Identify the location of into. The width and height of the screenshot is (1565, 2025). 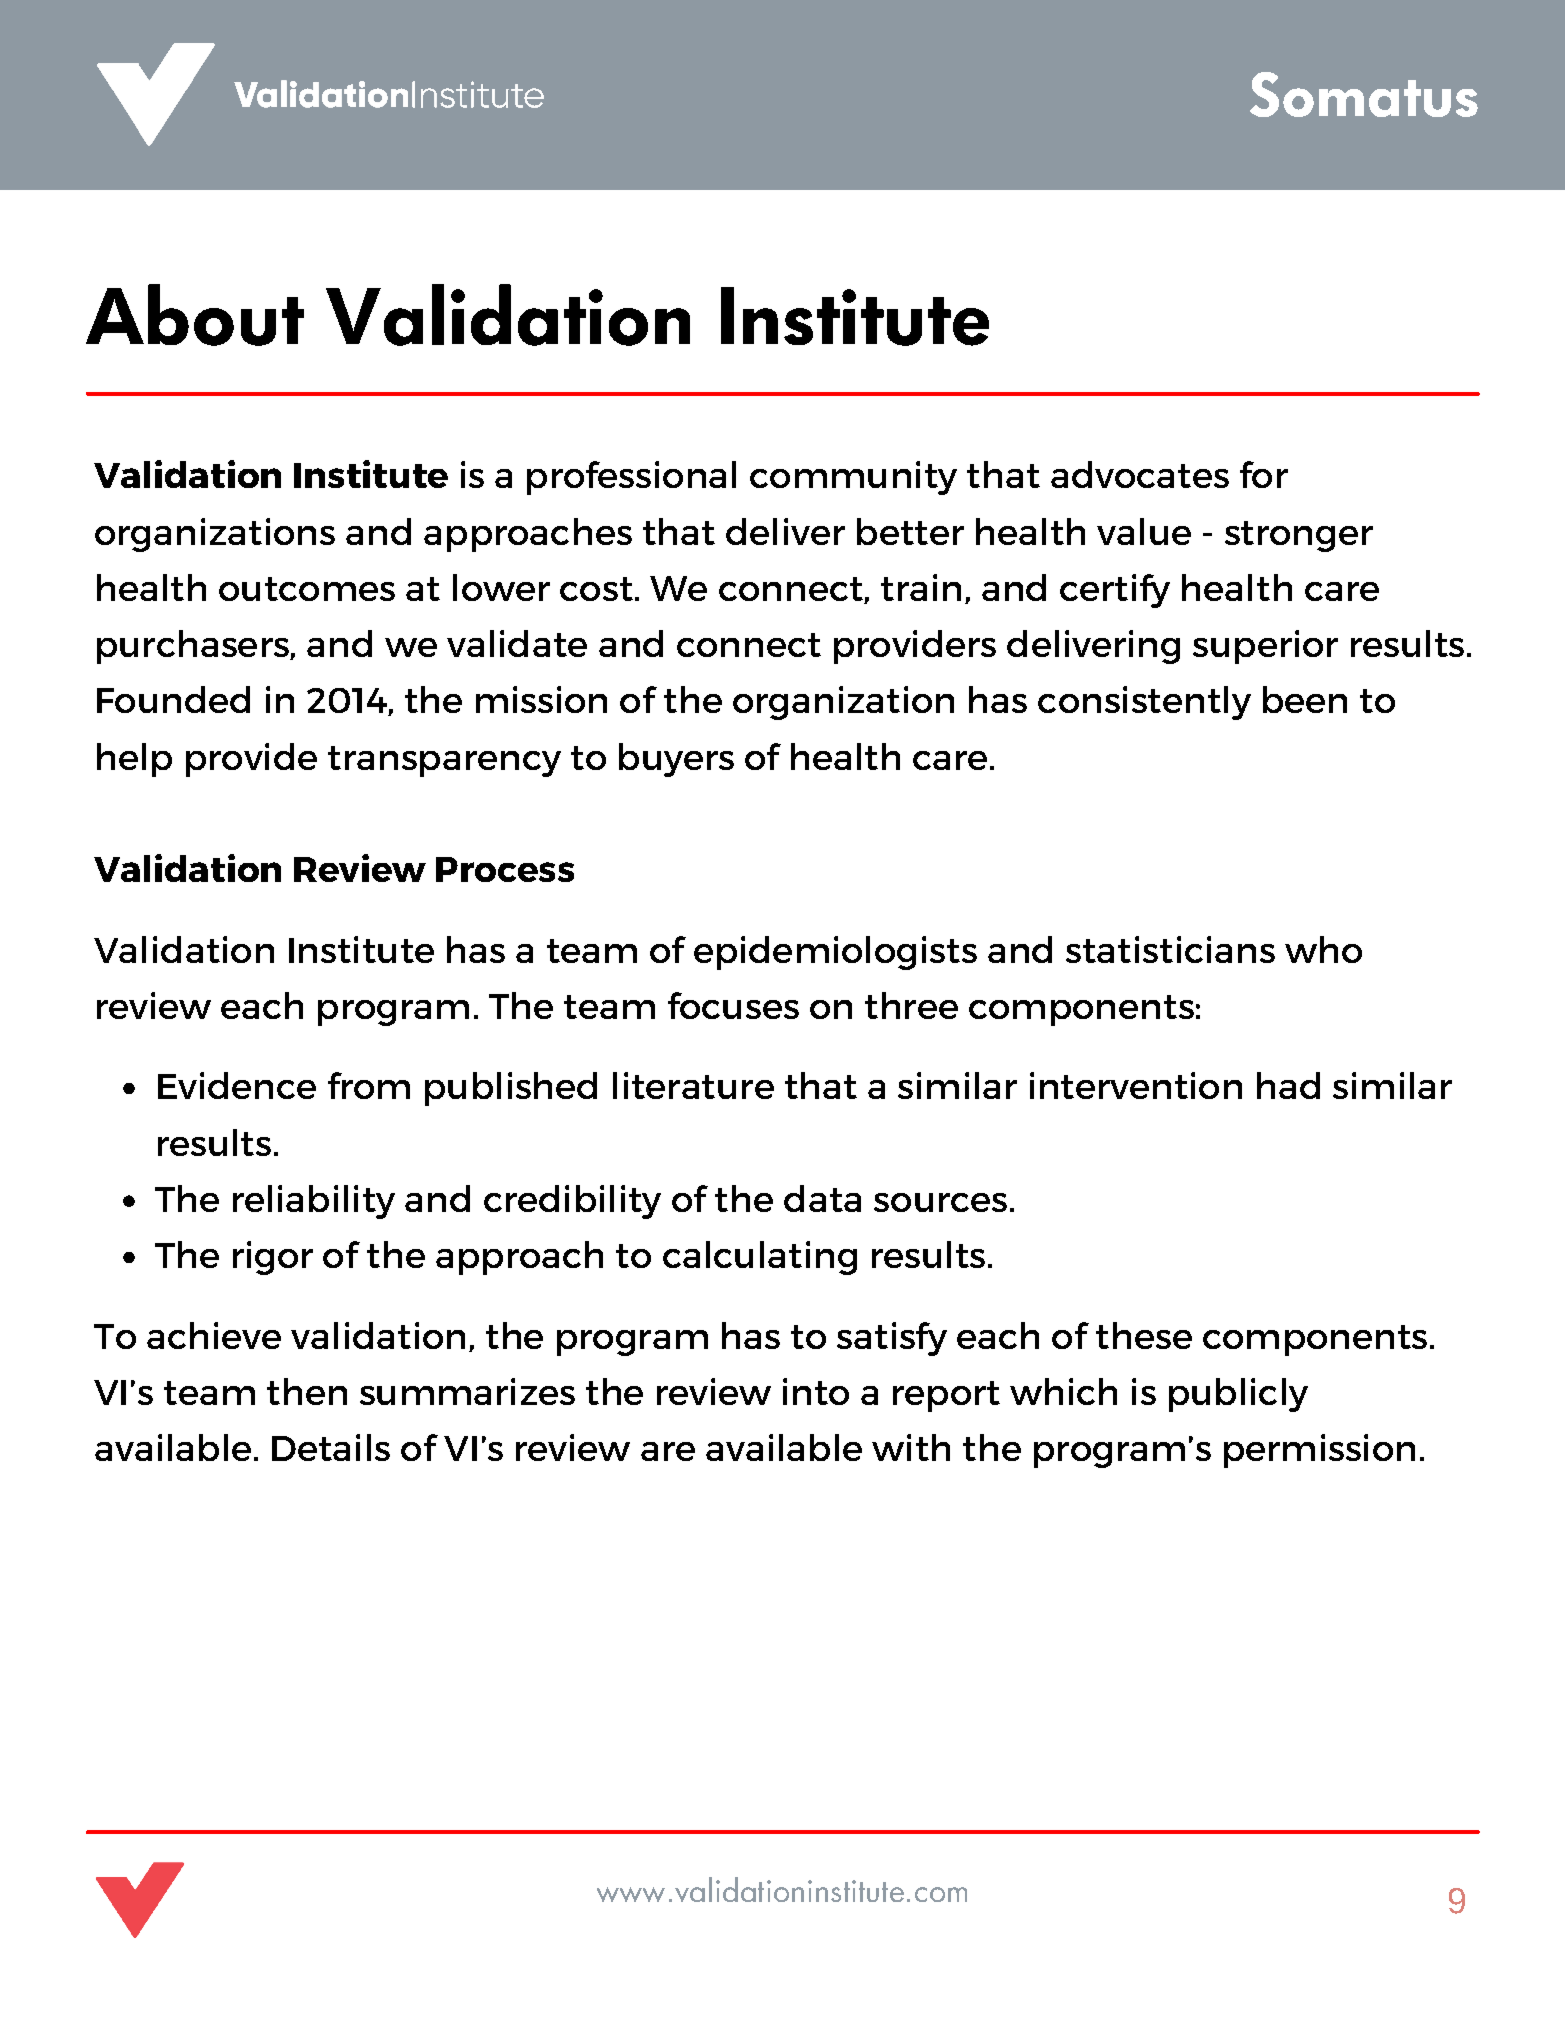
(816, 1391).
